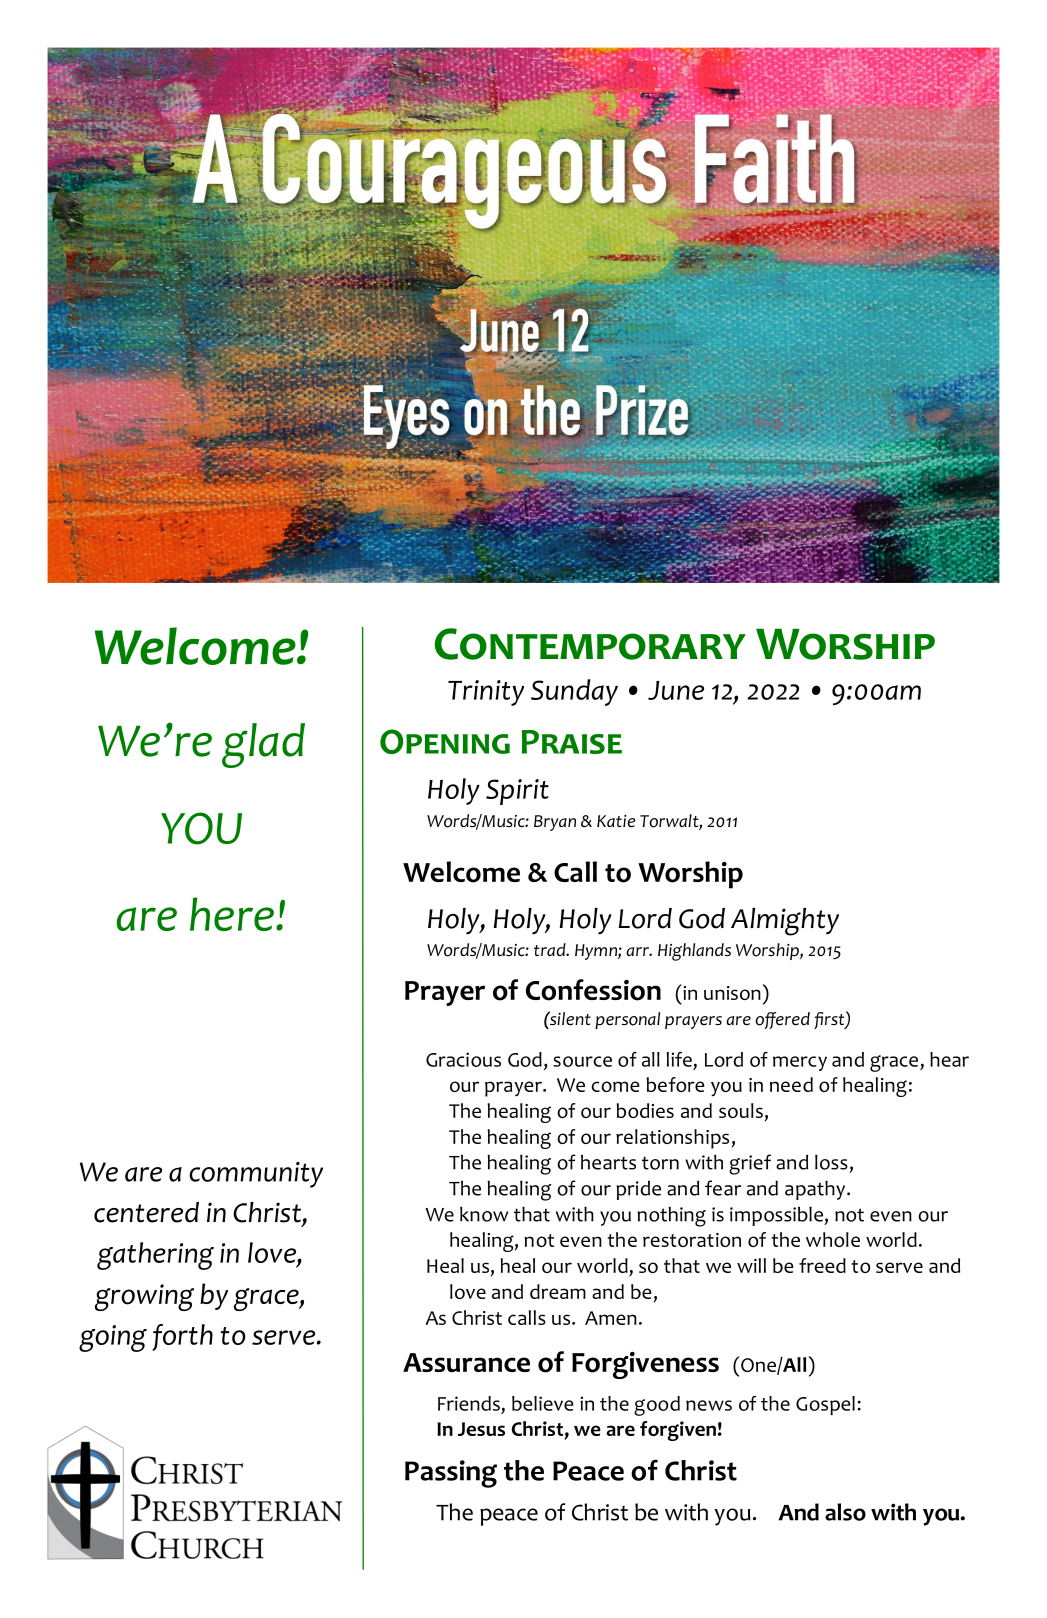 Image resolution: width=1047 pixels, height=1618 pixels. What do you see at coordinates (256, 1175) in the document?
I see `community` at bounding box center [256, 1175].
